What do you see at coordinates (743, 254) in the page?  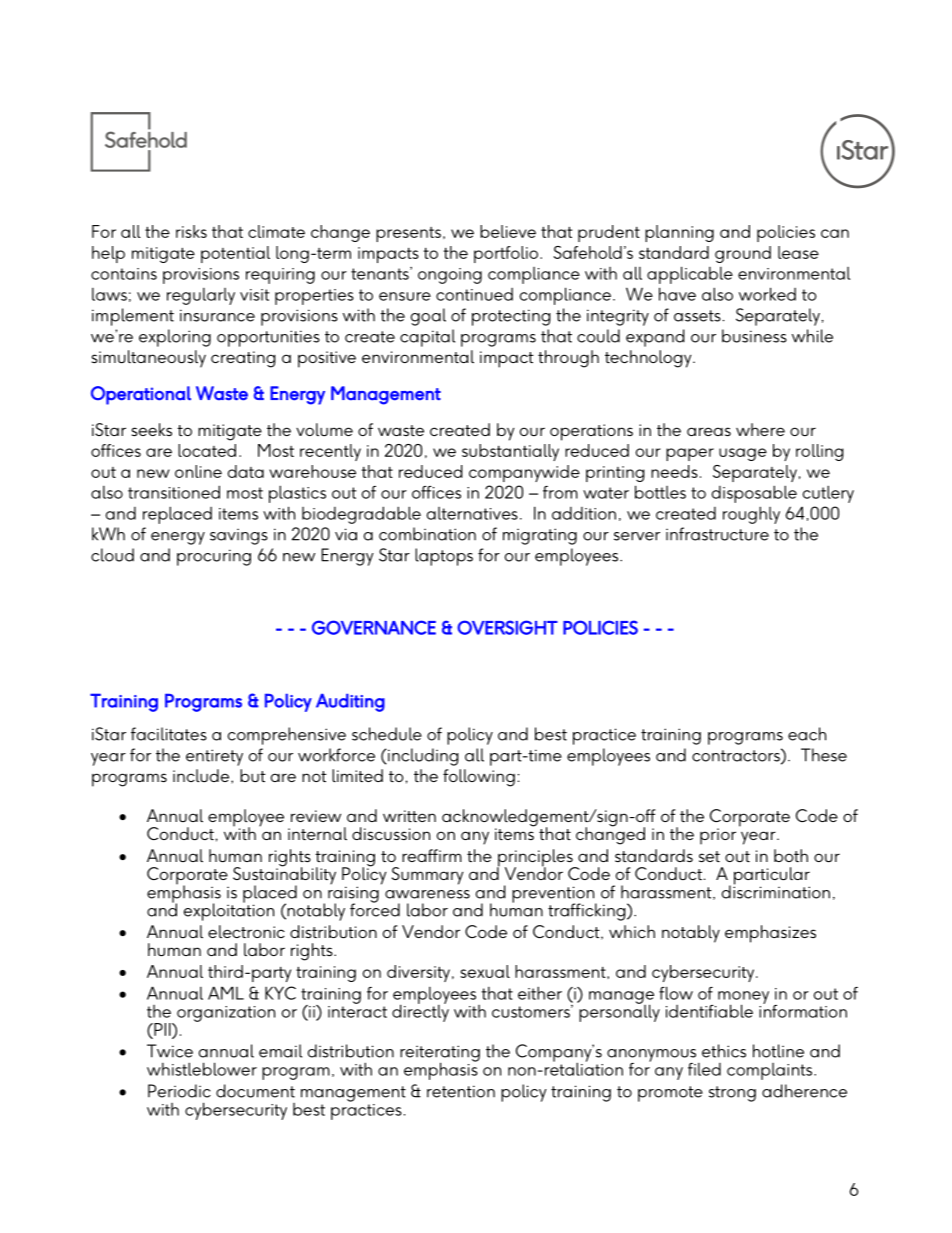 I see `ground` at bounding box center [743, 254].
